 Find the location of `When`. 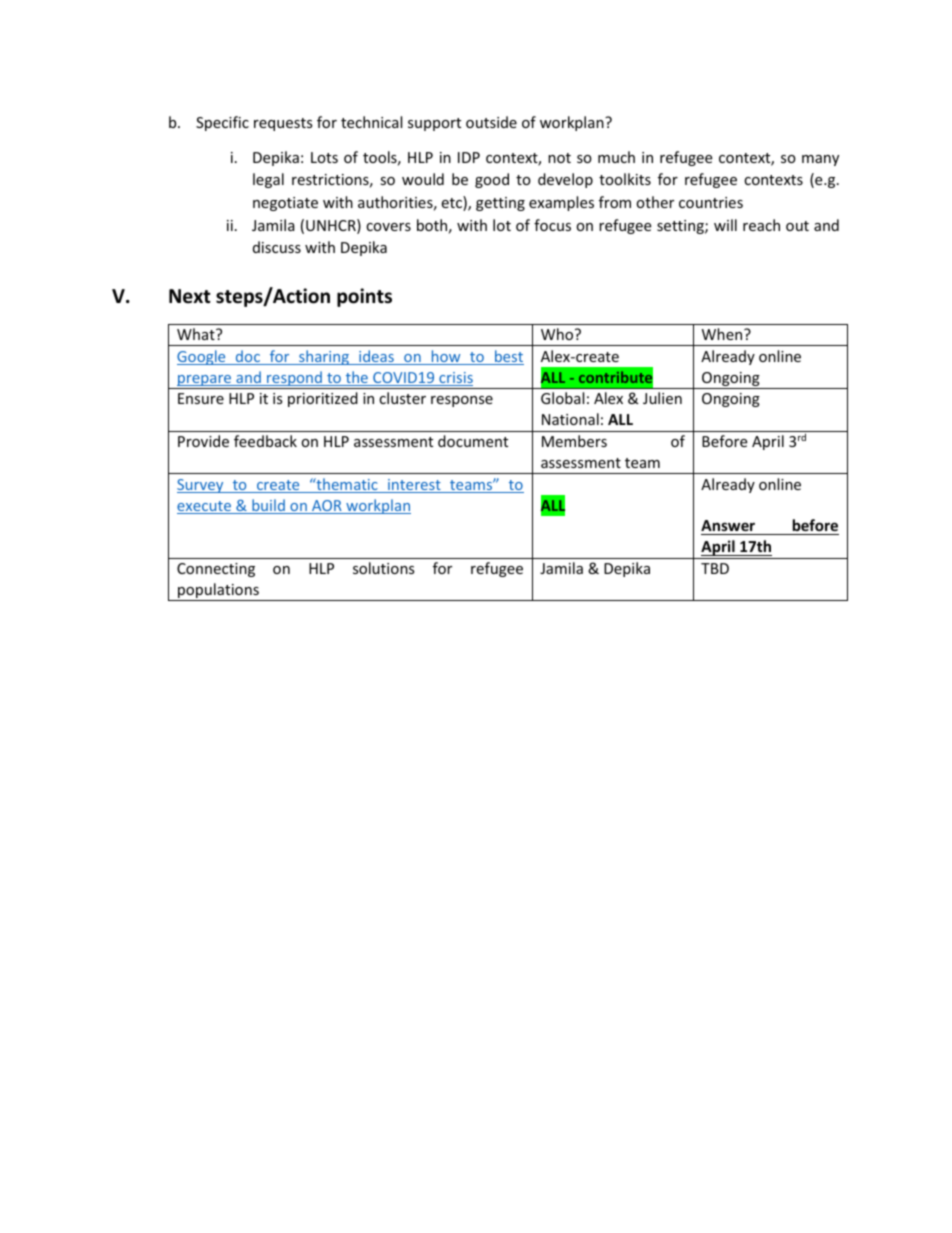

When is located at coordinates (723, 334).
